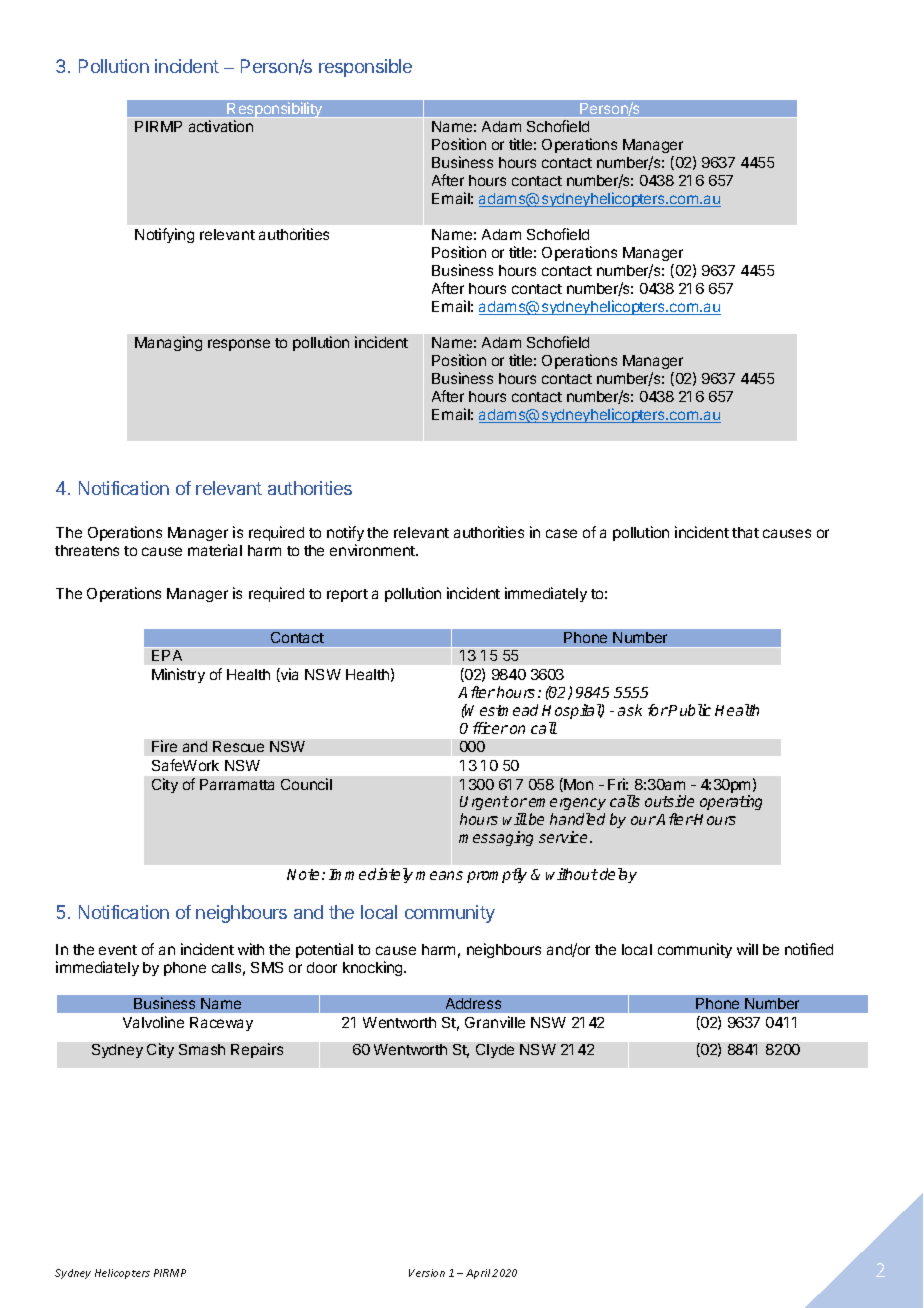  I want to click on case, so click(561, 533).
